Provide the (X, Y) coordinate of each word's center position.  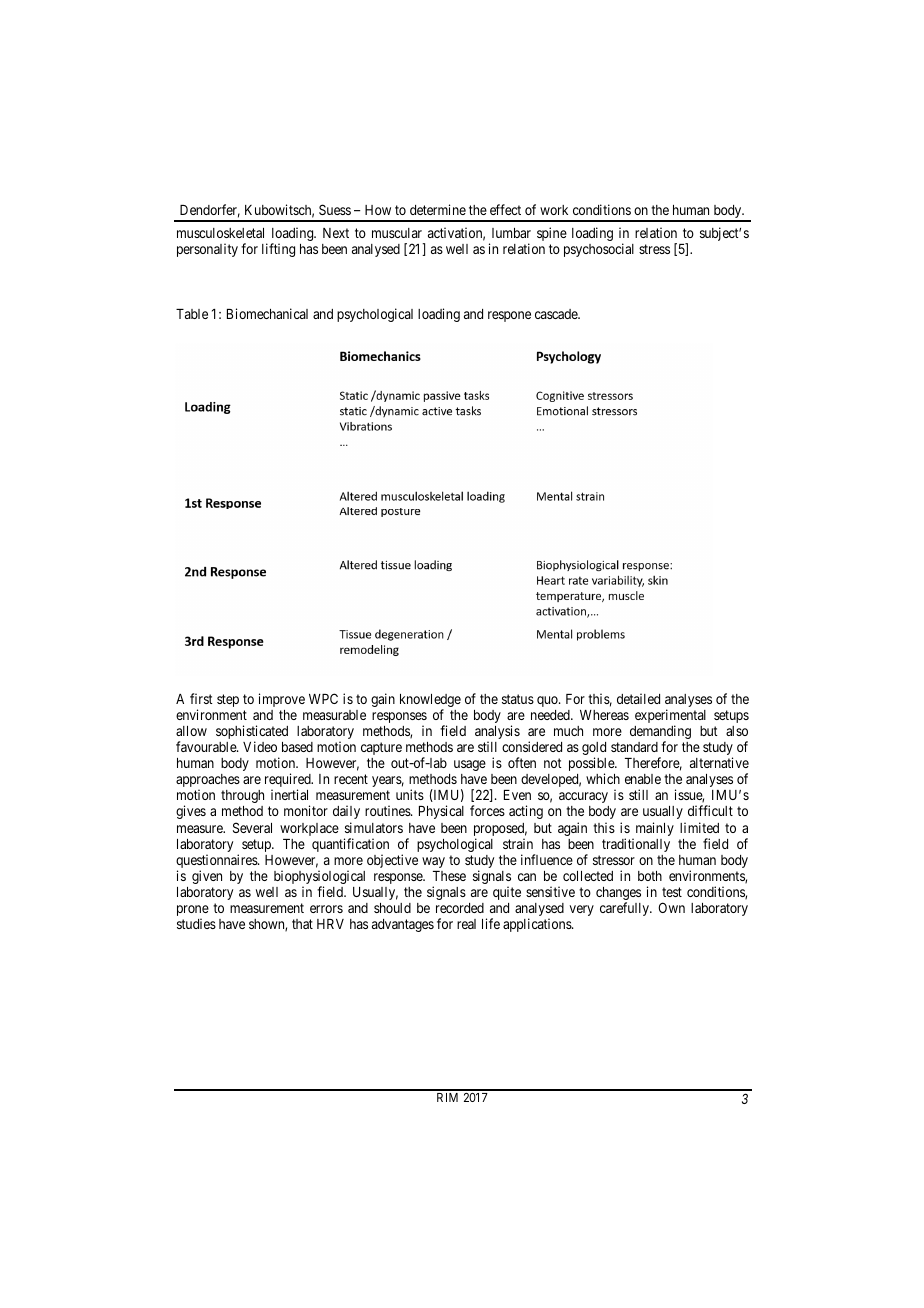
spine (552, 234)
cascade (557, 314)
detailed (638, 698)
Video (260, 746)
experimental (670, 717)
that (302, 924)
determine (438, 209)
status (518, 699)
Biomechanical (267, 313)
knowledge (430, 702)
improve (282, 700)
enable (643, 779)
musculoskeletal (220, 233)
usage (470, 765)
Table (192, 314)
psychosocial (599, 250)
